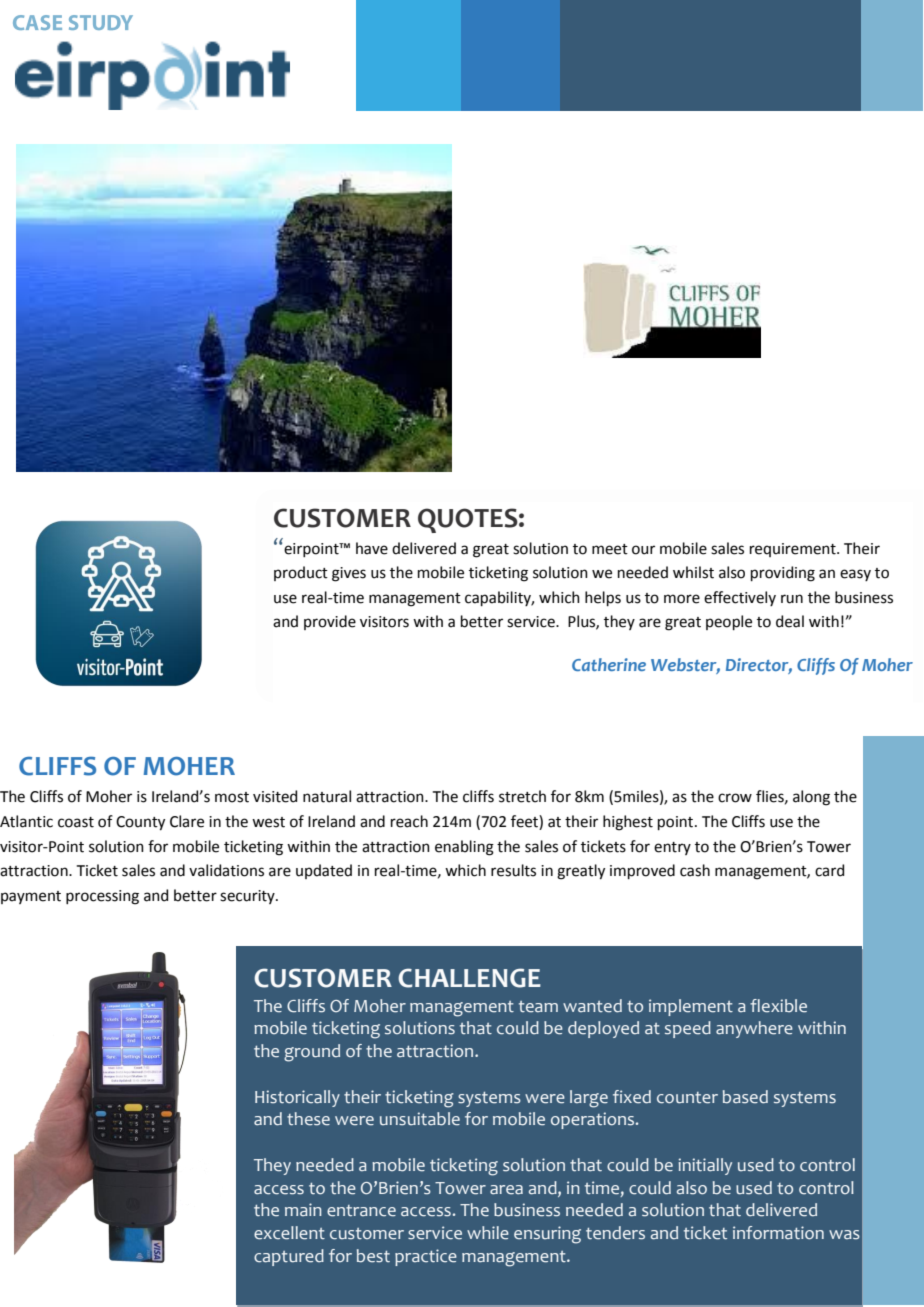 The height and width of the screenshot is (1307, 924). What do you see at coordinates (778, 1006) in the screenshot?
I see `flexible` at bounding box center [778, 1006].
